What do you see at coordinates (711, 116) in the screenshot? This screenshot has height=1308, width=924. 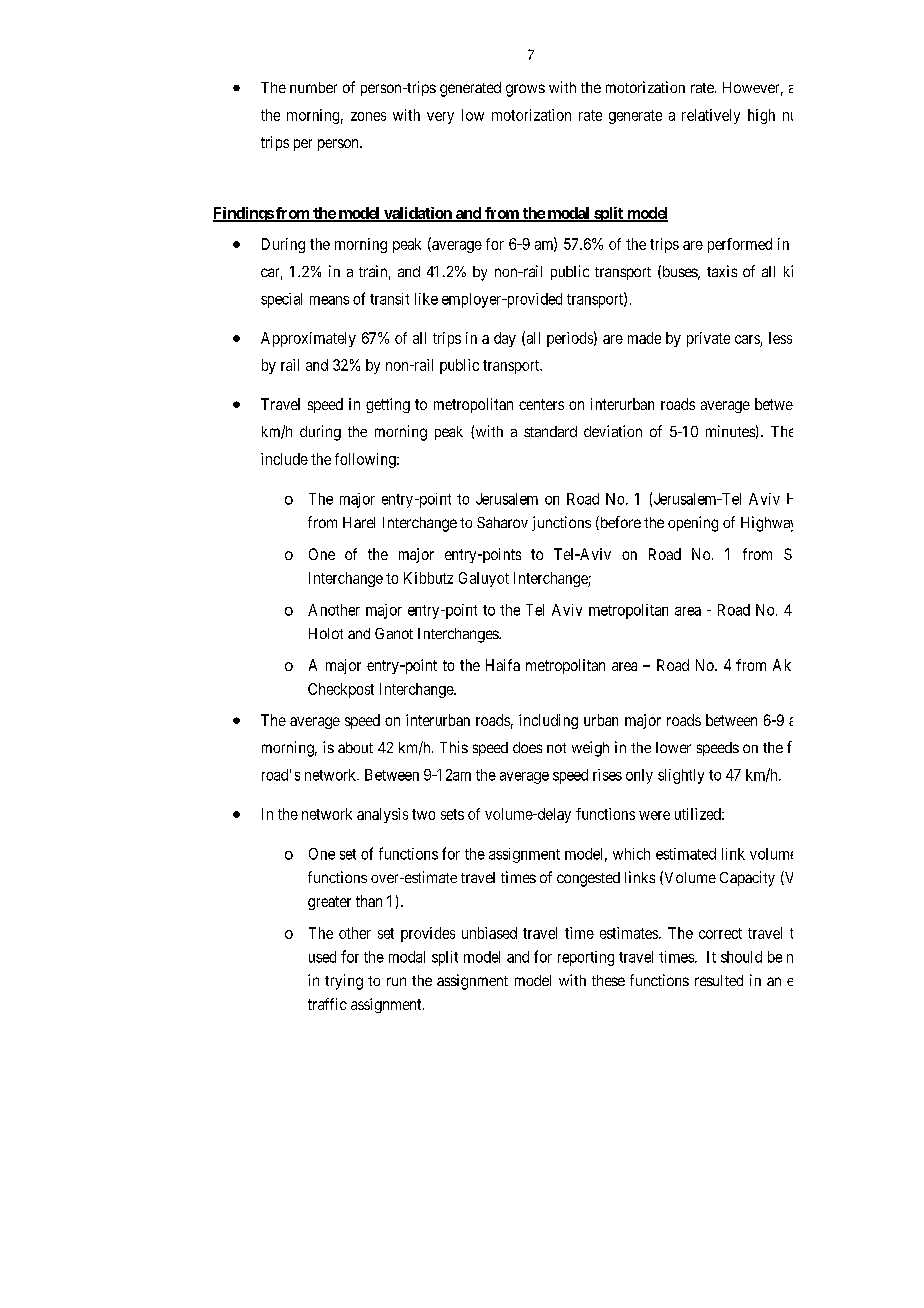 I see `relatively` at bounding box center [711, 116].
